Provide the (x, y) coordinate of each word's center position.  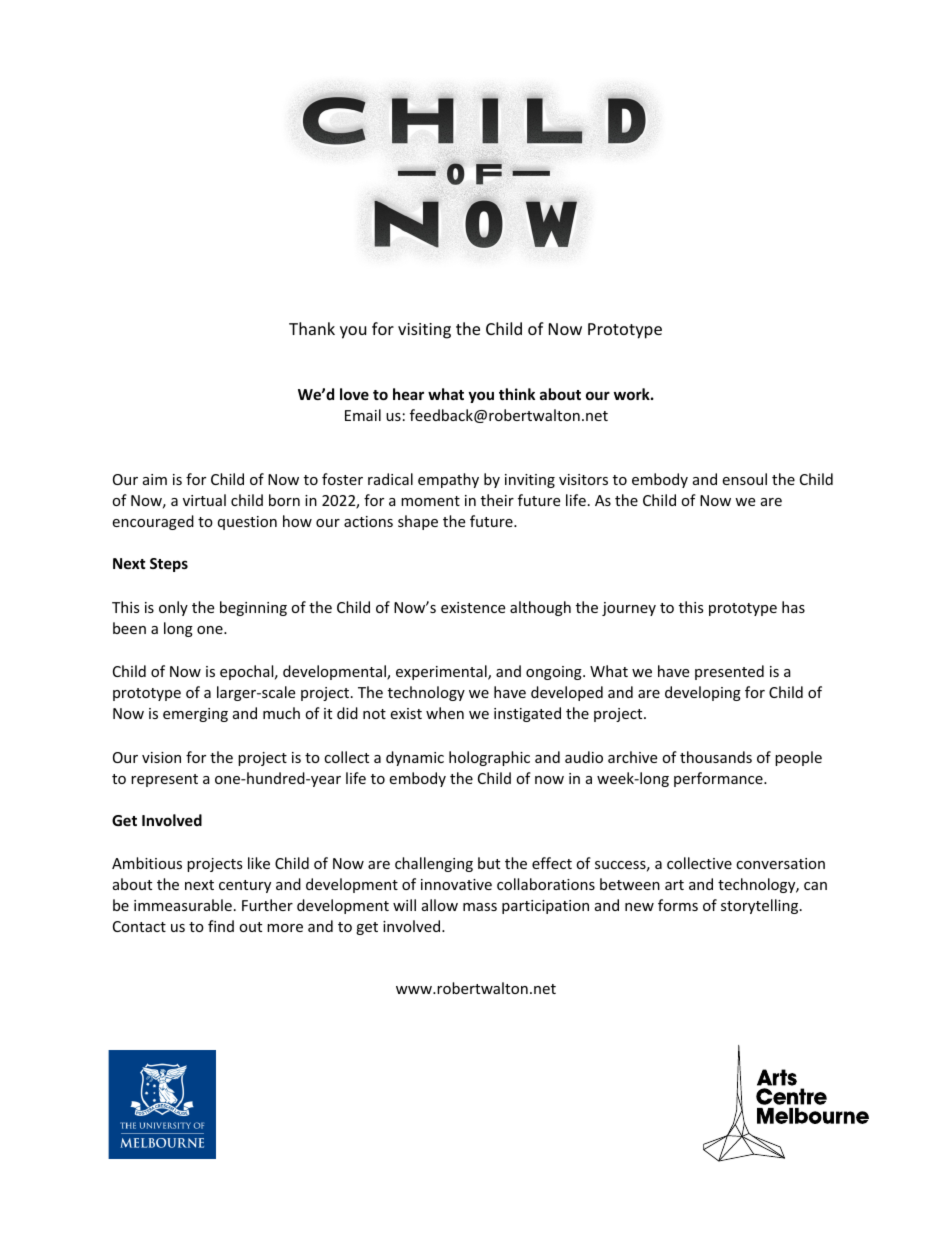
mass (480, 907)
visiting (424, 331)
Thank (312, 328)
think (517, 394)
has (793, 607)
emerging (195, 715)
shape (418, 522)
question (247, 523)
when (445, 713)
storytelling (761, 906)
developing (703, 693)
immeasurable (183, 905)
